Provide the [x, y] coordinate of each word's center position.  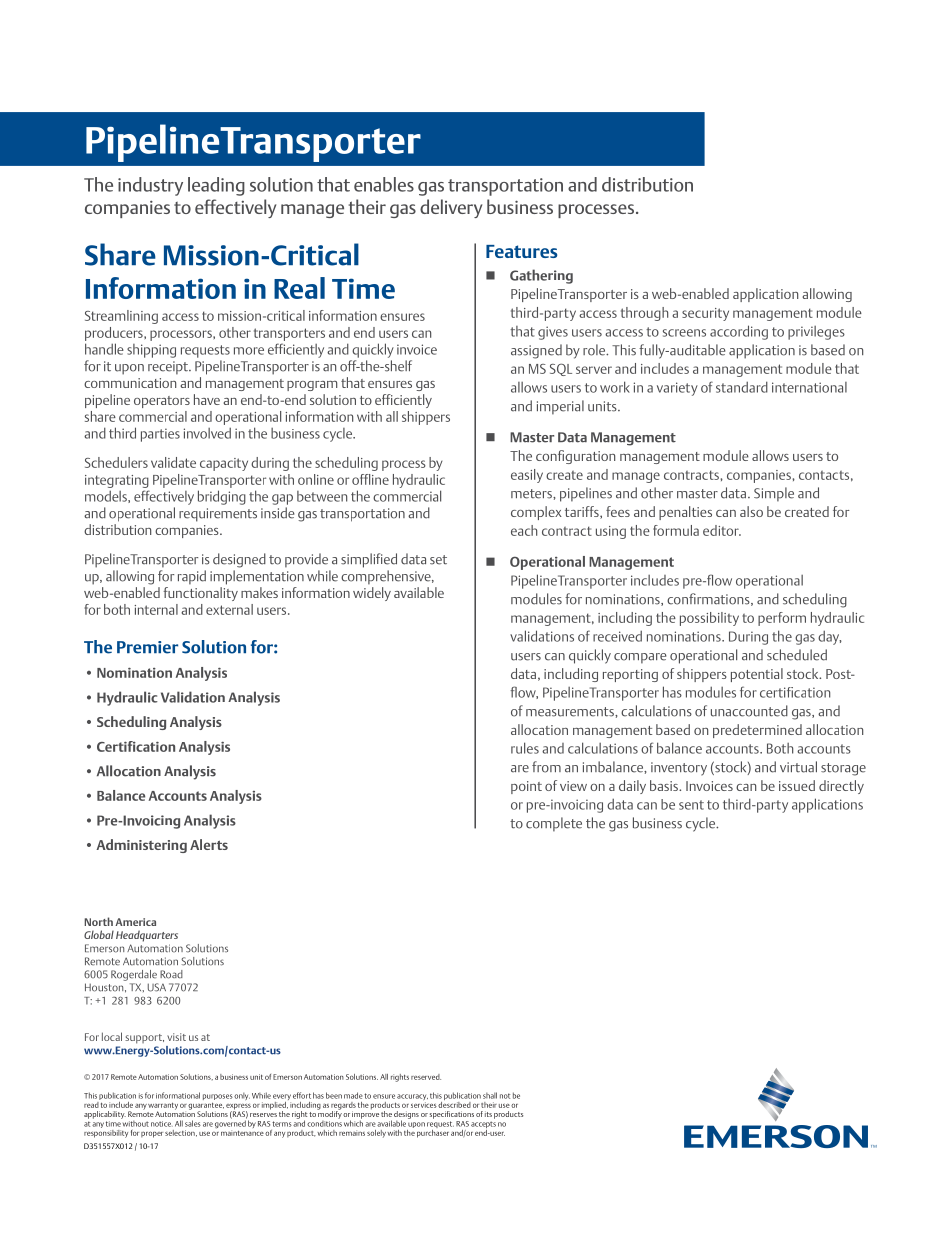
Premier [147, 647]
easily [527, 476]
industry [150, 186]
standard [742, 387]
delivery [451, 208]
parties [160, 435]
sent [691, 805]
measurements [571, 712]
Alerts [209, 844]
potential [757, 675]
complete [554, 824]
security [705, 314]
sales [193, 1123]
